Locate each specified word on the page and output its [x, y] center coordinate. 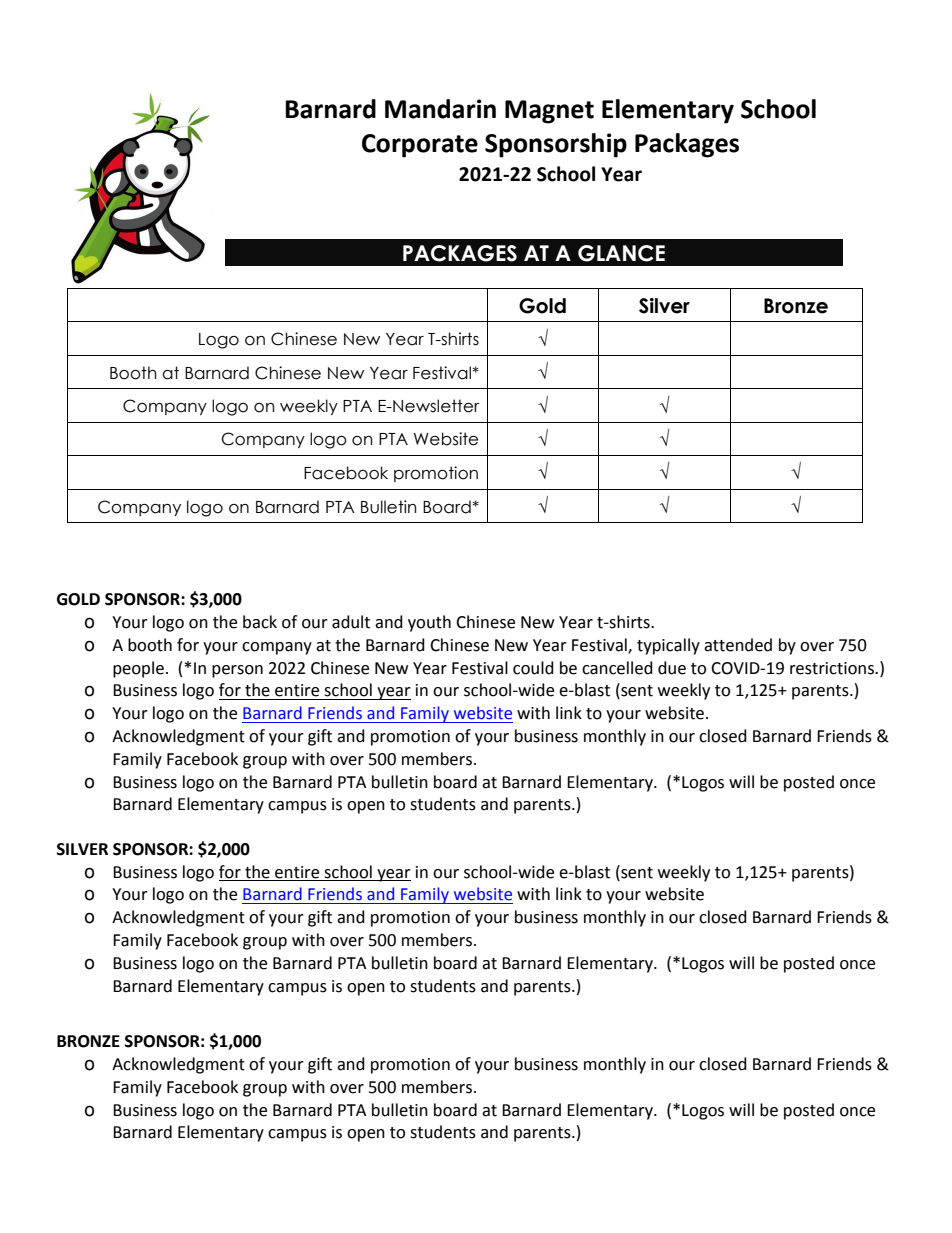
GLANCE [621, 253]
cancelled [617, 668]
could [533, 668]
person [237, 671]
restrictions [833, 668]
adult [351, 622]
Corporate [420, 146]
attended [738, 645]
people [138, 669]
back [260, 622]
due [672, 668]
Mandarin [440, 109]
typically [668, 646]
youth [429, 623]
